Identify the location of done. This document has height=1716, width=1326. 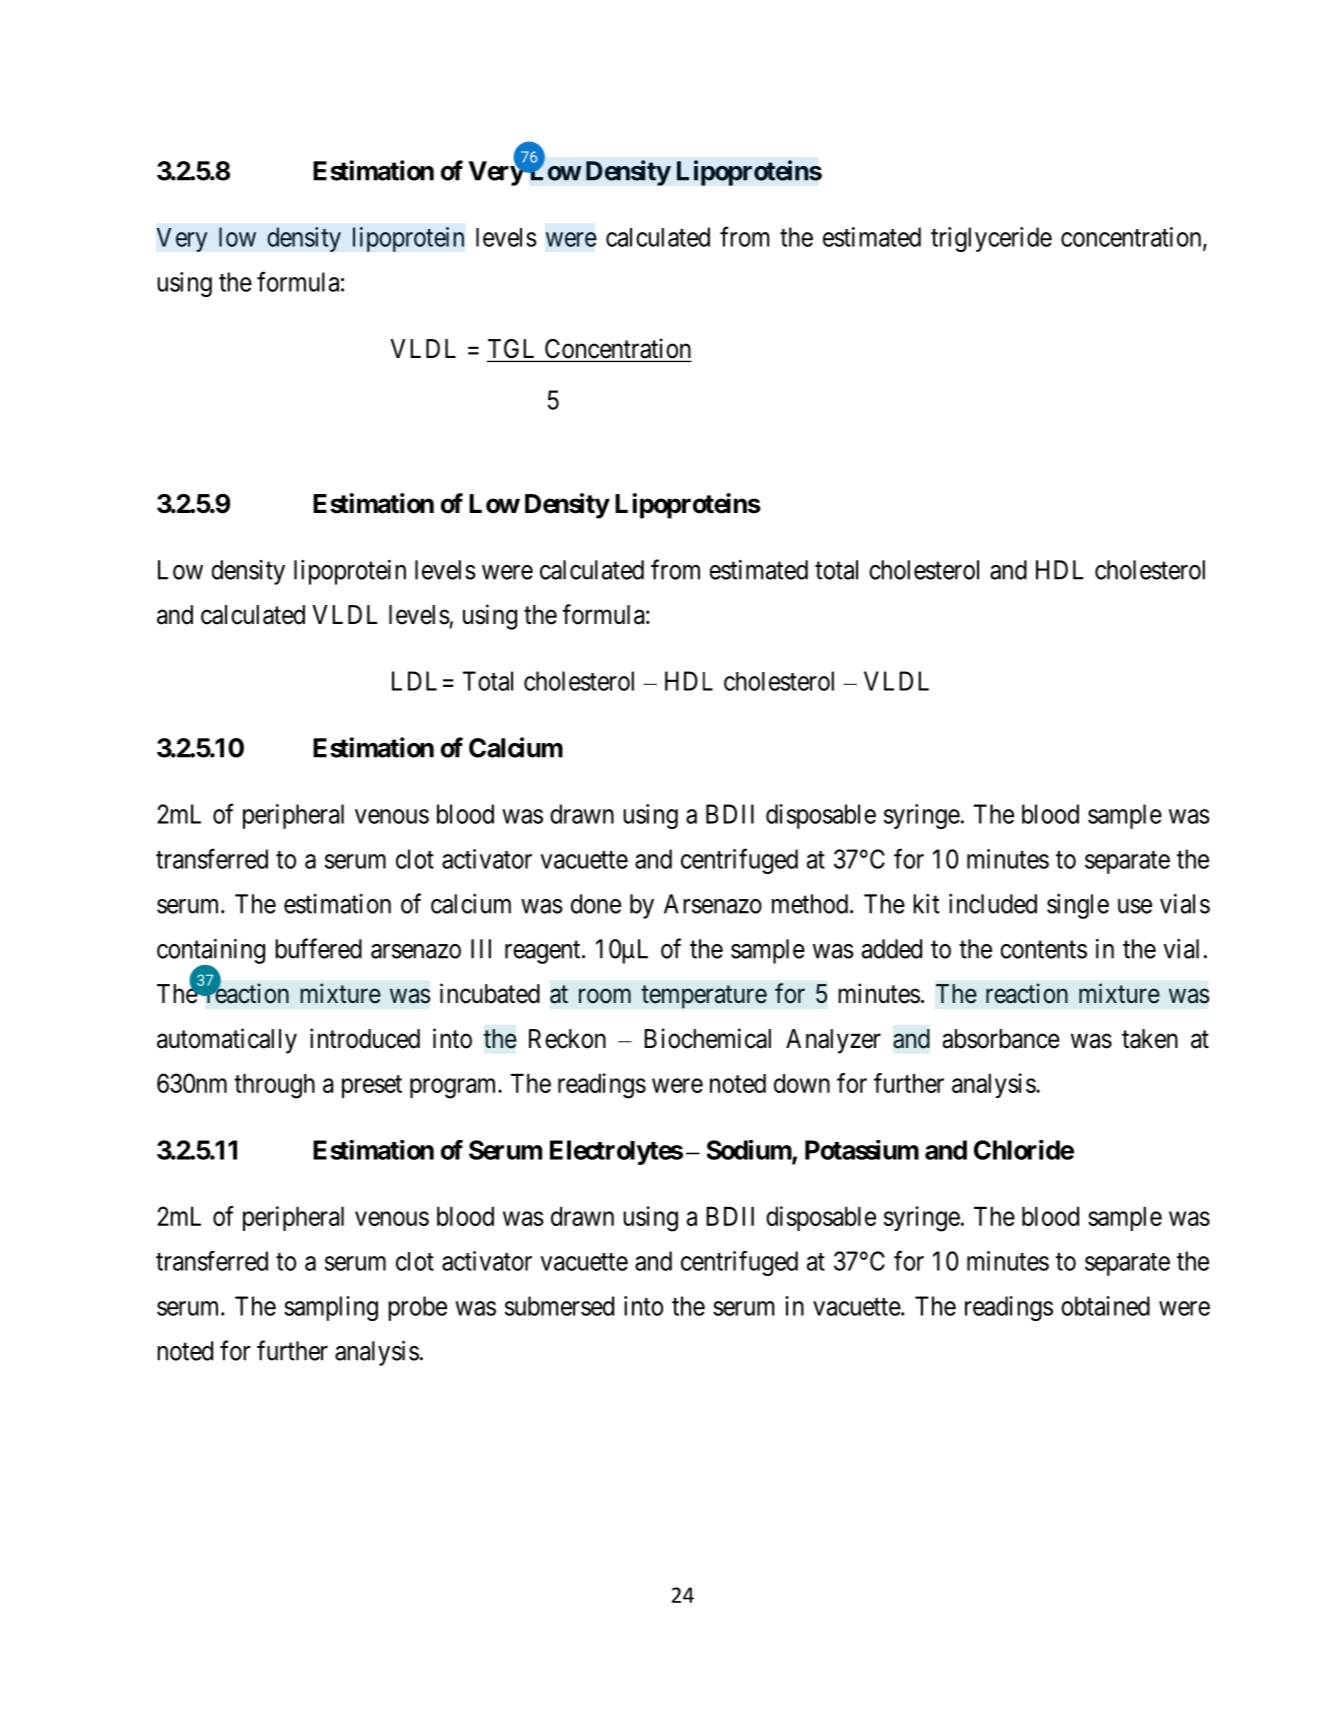
(596, 904).
